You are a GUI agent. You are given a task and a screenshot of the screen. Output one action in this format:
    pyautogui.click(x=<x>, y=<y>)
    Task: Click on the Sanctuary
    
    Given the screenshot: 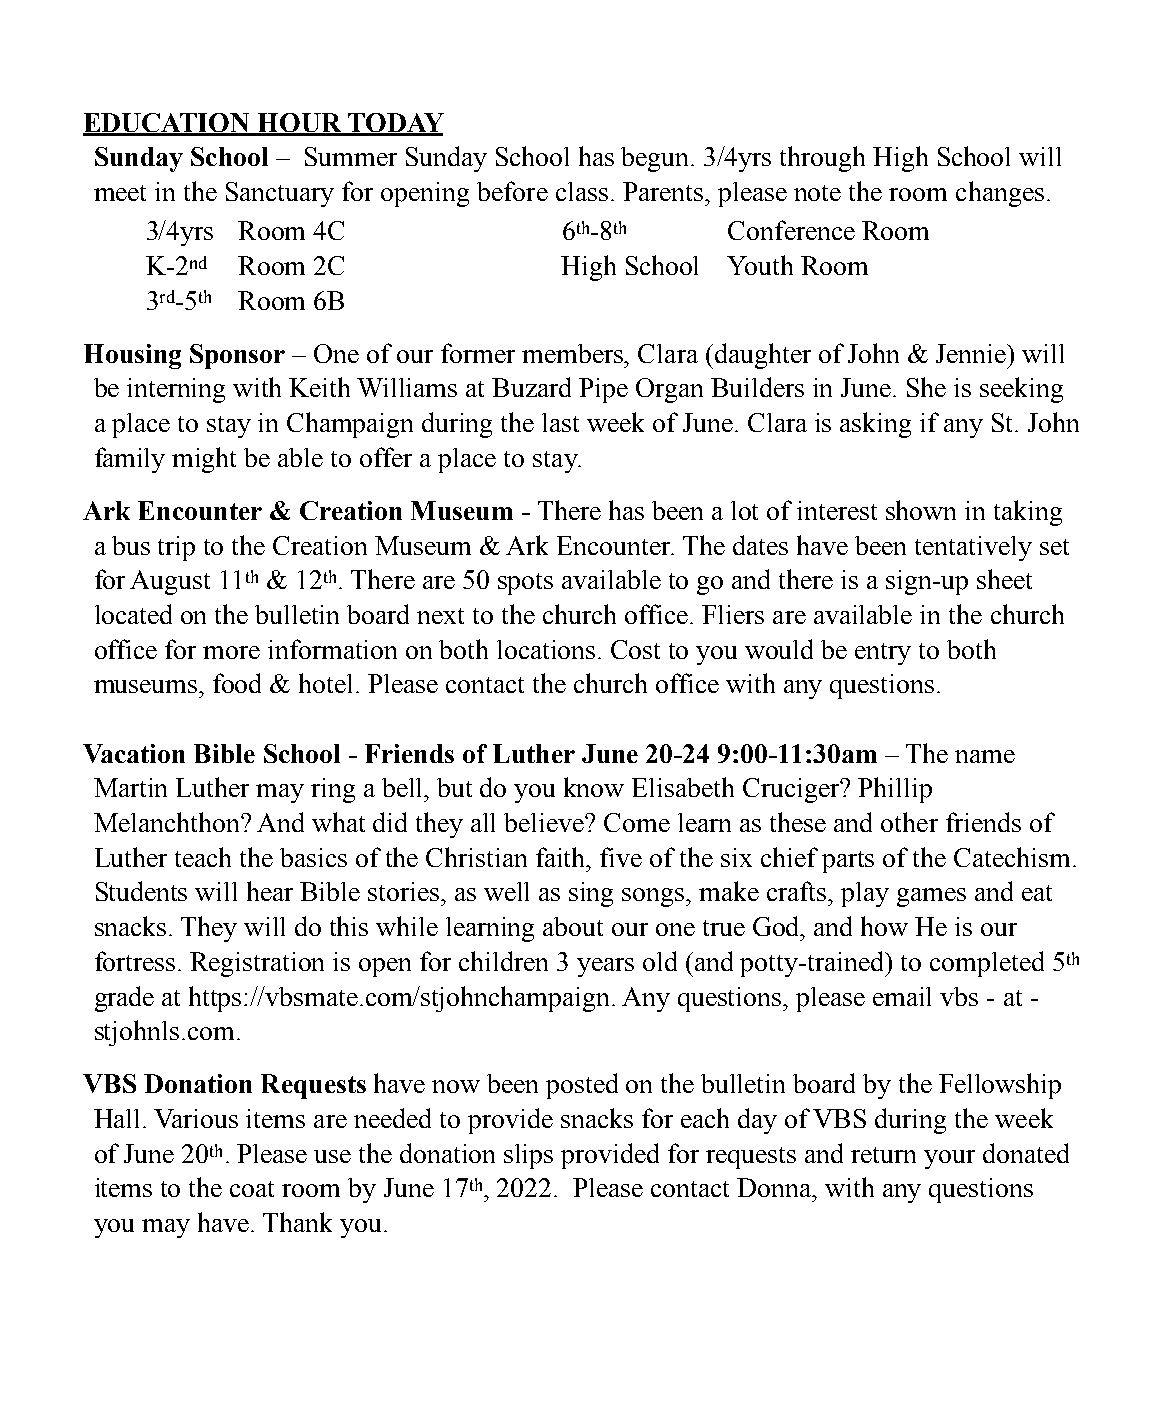 What is the action you would take?
    pyautogui.click(x=280, y=194)
